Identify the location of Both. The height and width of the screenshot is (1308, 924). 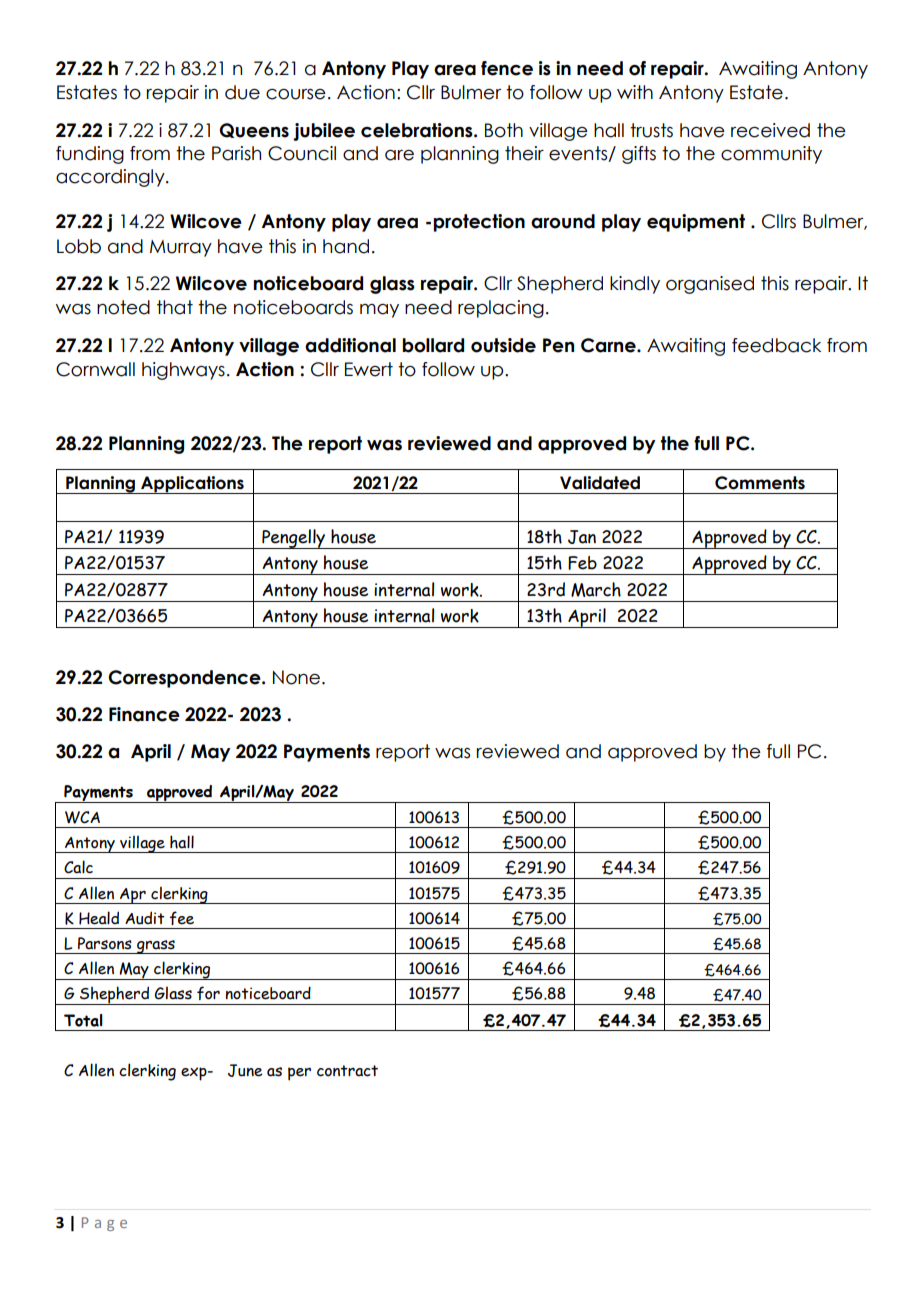
(504, 130).
